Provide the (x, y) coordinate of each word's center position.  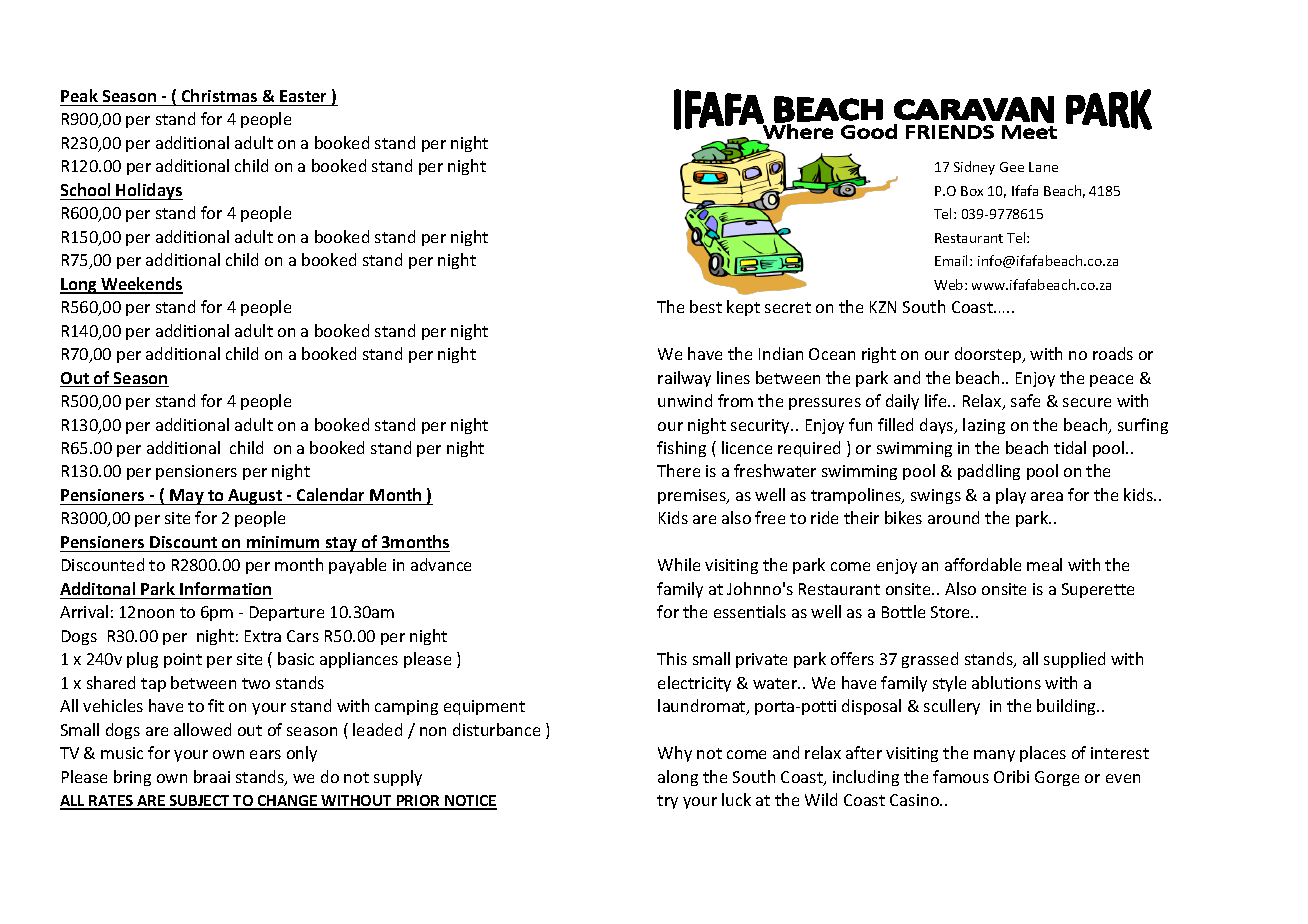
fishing (681, 449)
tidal (1070, 447)
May (187, 497)
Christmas (219, 95)
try (667, 802)
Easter (303, 96)
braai (212, 776)
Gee (1012, 167)
